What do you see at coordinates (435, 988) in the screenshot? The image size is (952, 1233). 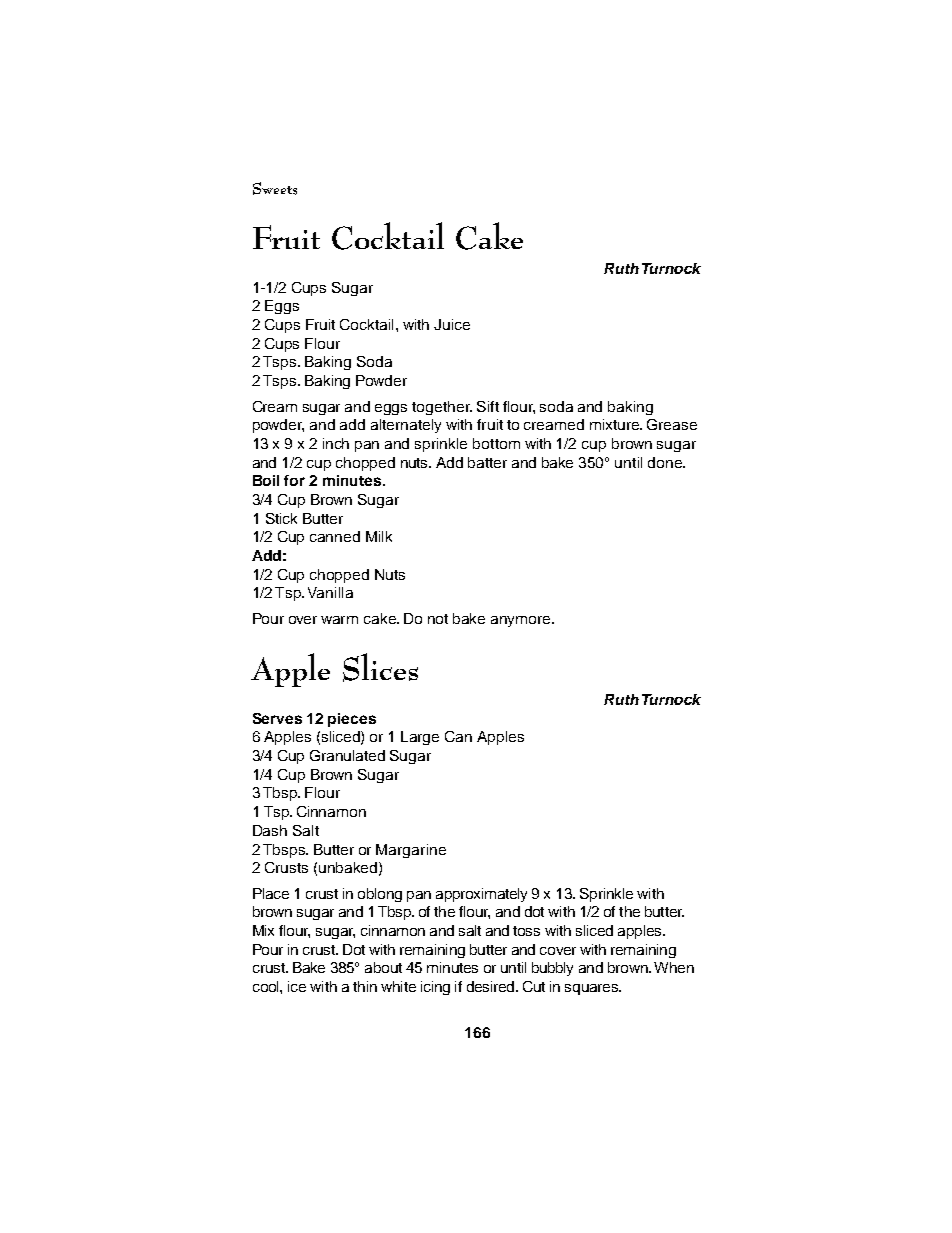 I see `icing` at bounding box center [435, 988].
